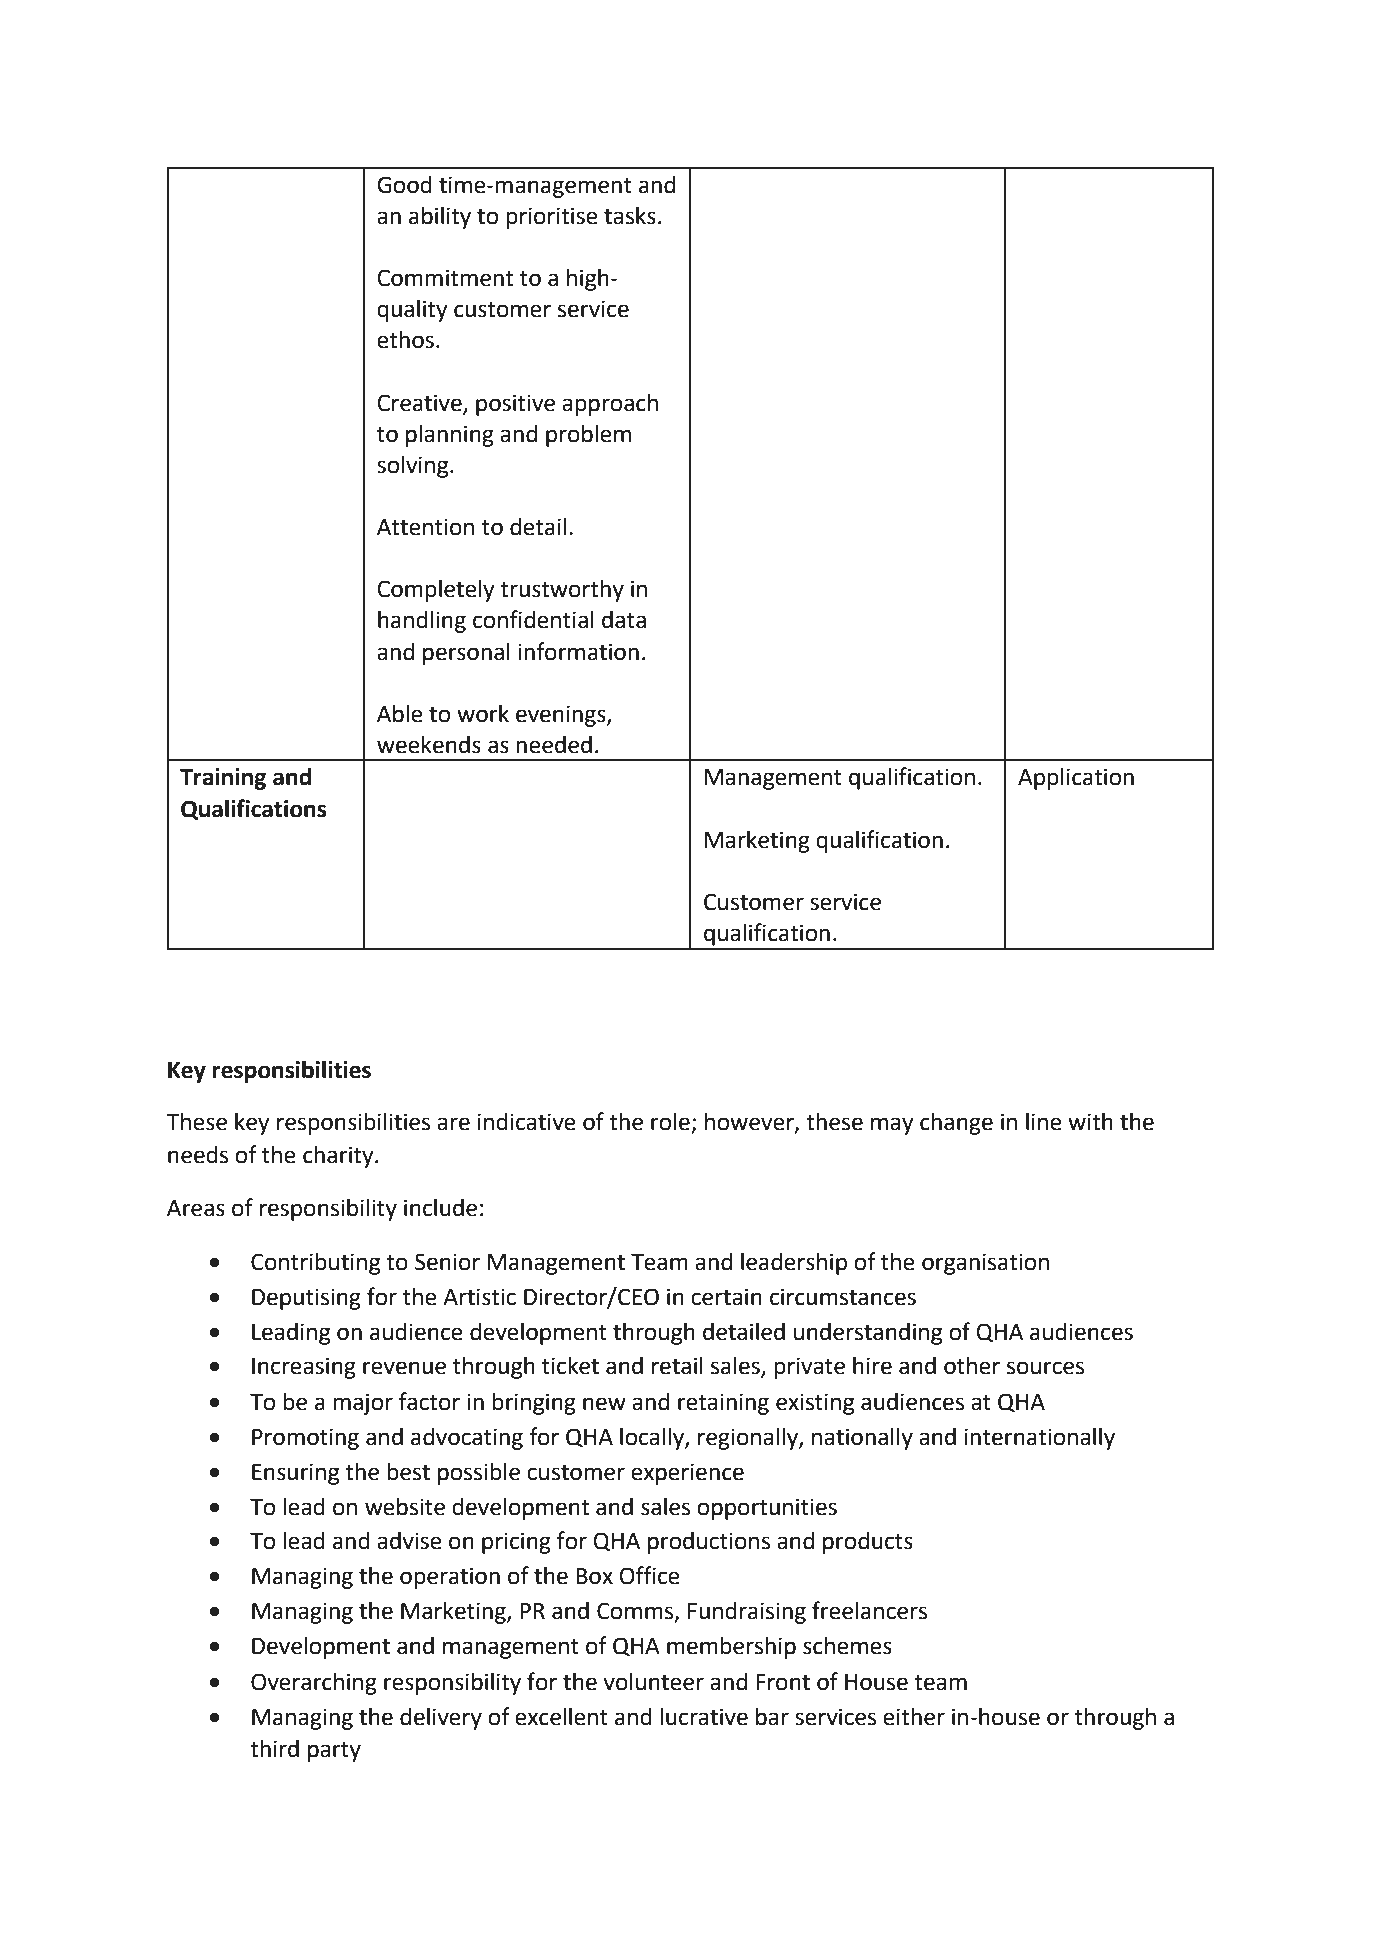  Describe the element at coordinates (670, 1122) in the page. I see `role` at that location.
